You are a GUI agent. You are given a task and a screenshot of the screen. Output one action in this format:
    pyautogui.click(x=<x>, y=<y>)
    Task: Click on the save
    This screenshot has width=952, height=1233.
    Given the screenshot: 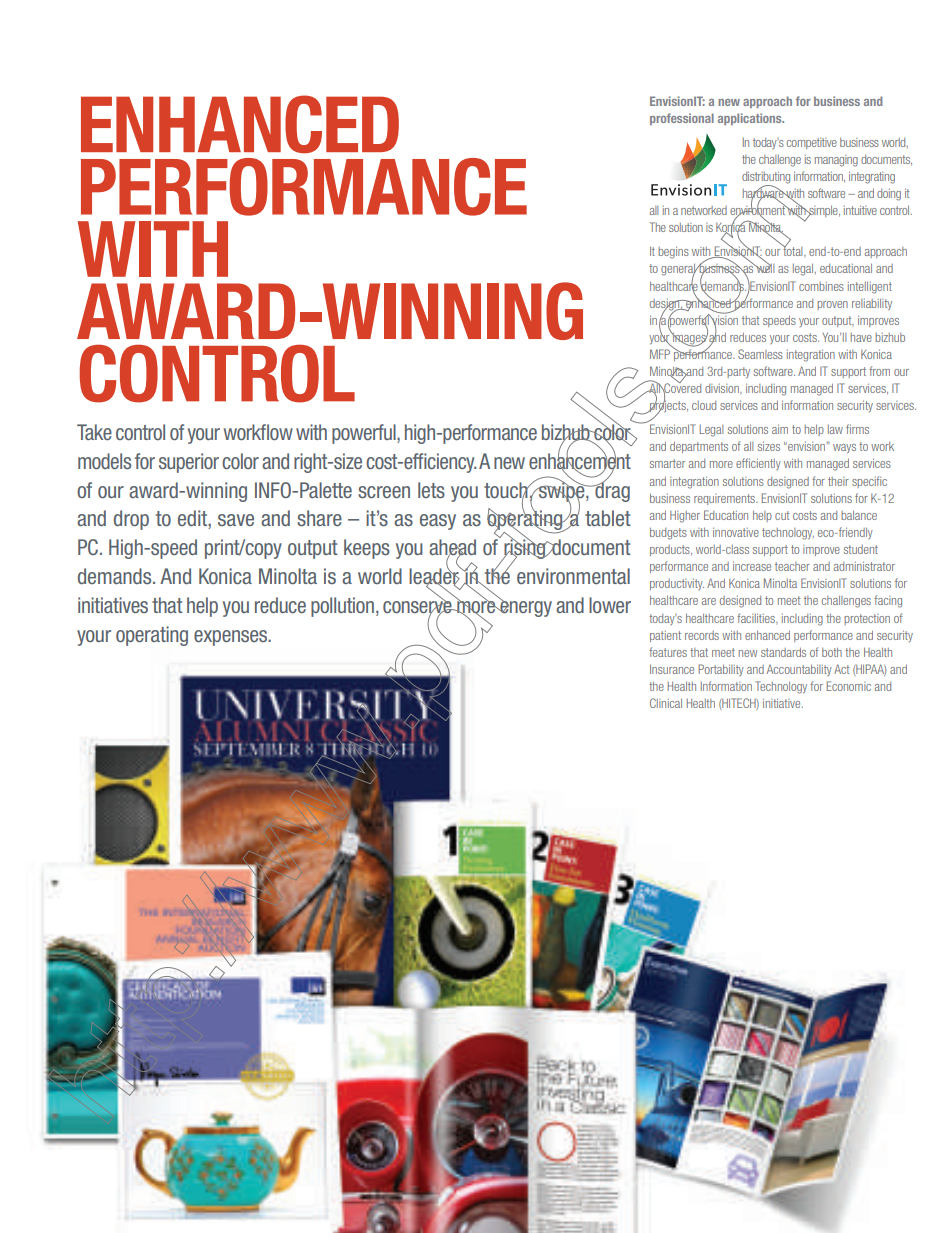 What is the action you would take?
    pyautogui.click(x=236, y=520)
